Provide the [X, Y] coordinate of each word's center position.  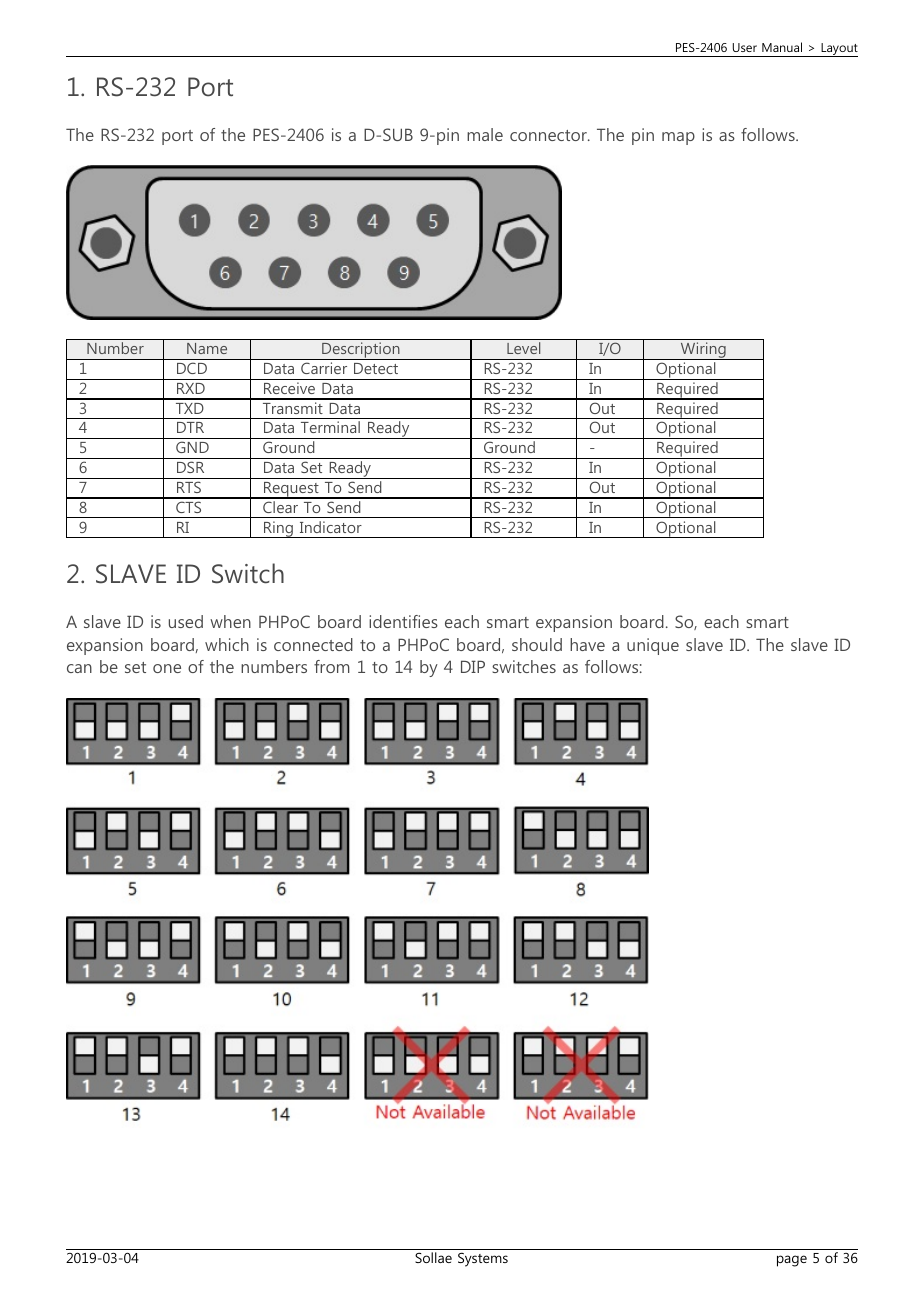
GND [192, 447]
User [745, 47]
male [485, 134]
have [587, 644]
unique [653, 646]
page [792, 1261]
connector [549, 135]
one [167, 668]
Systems [483, 1260]
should [537, 644]
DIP [473, 666]
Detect [376, 368]
